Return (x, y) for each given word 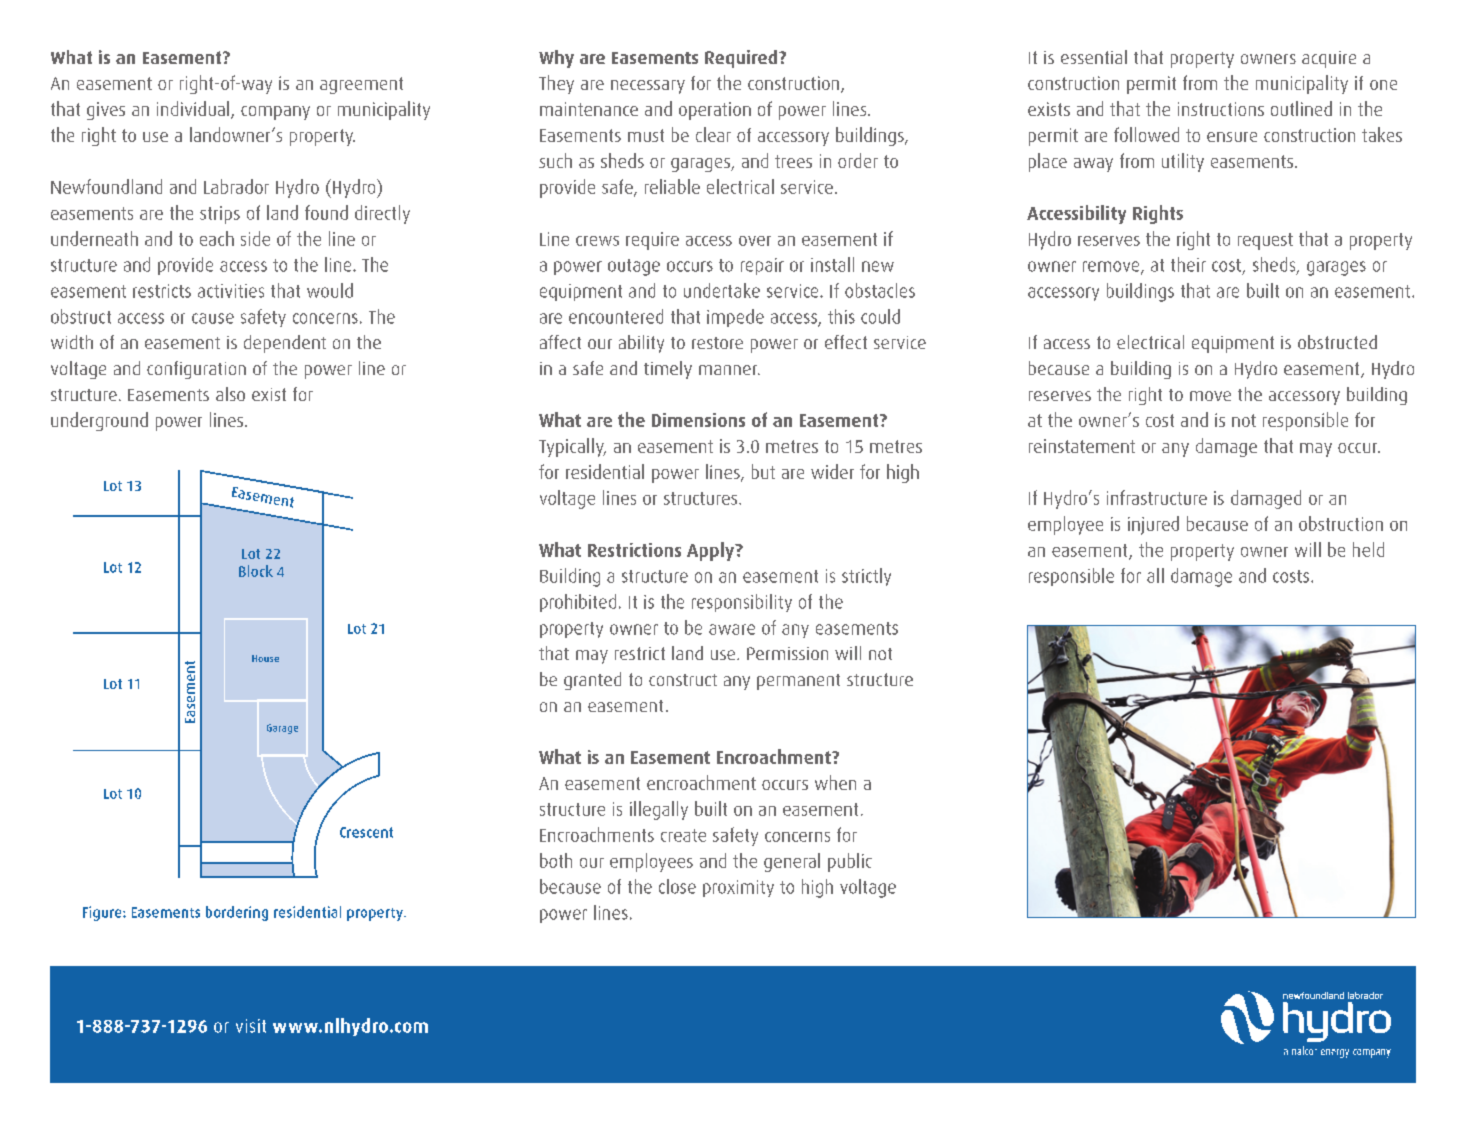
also (230, 394)
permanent (798, 682)
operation (715, 111)
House (265, 658)
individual (194, 110)
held (1368, 549)
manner (729, 370)
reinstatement (1082, 446)
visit (251, 1026)
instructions (1221, 109)
